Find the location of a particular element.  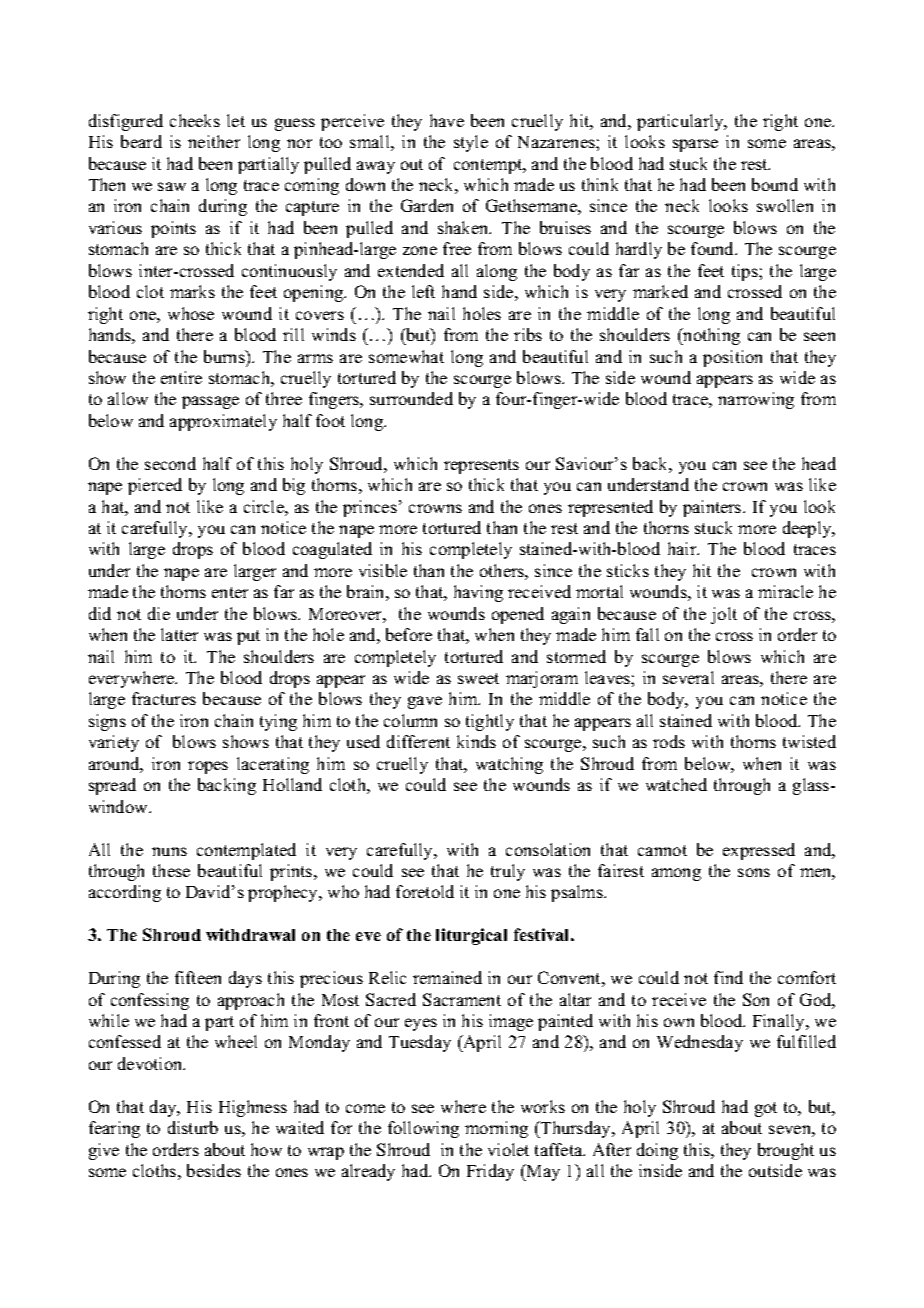

sons is located at coordinates (754, 872).
